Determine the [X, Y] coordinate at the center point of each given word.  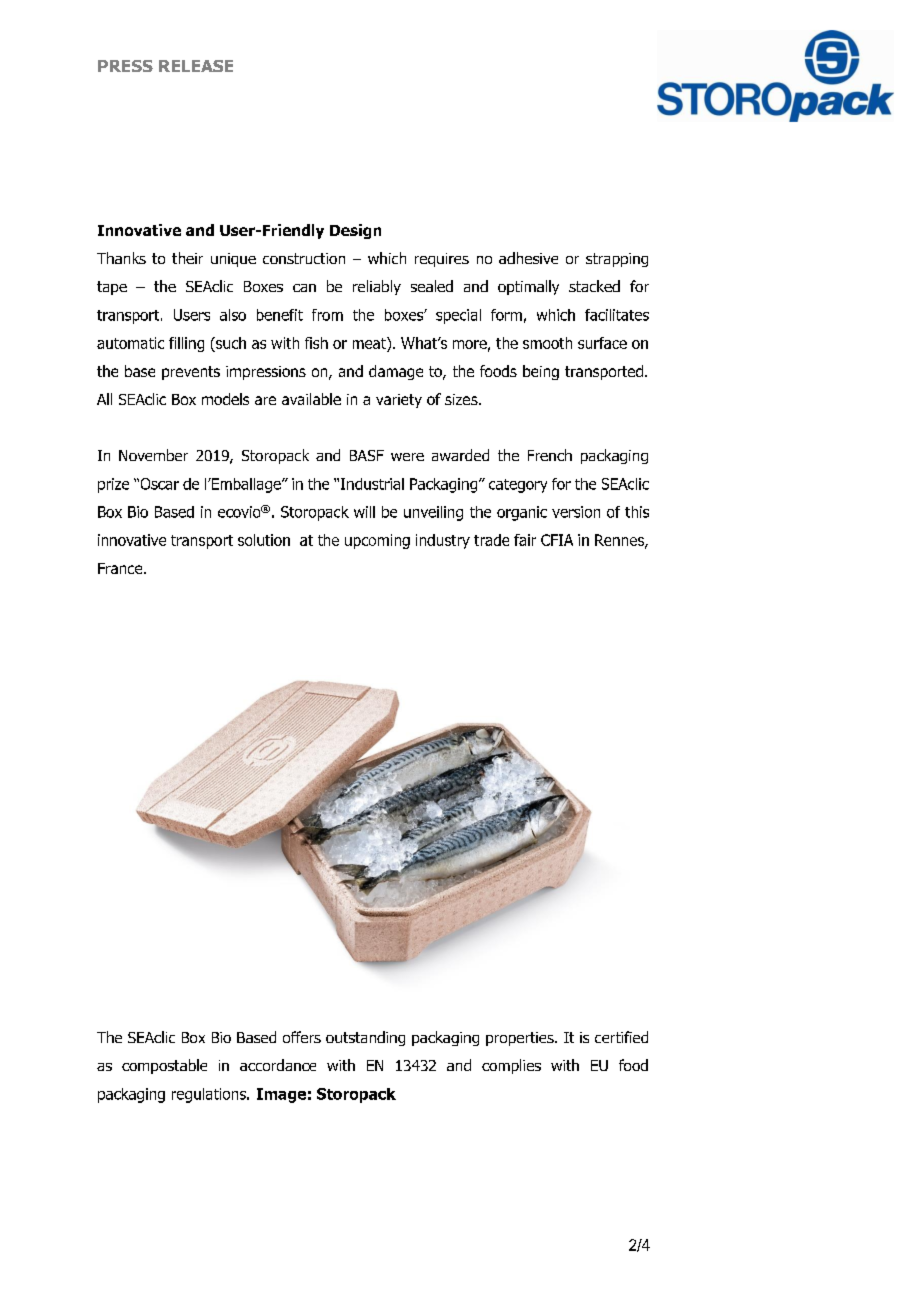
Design [355, 231]
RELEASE [196, 66]
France [121, 568]
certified [621, 1037]
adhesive [528, 258]
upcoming [377, 541]
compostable [164, 1066]
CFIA [557, 540]
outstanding [365, 1038]
